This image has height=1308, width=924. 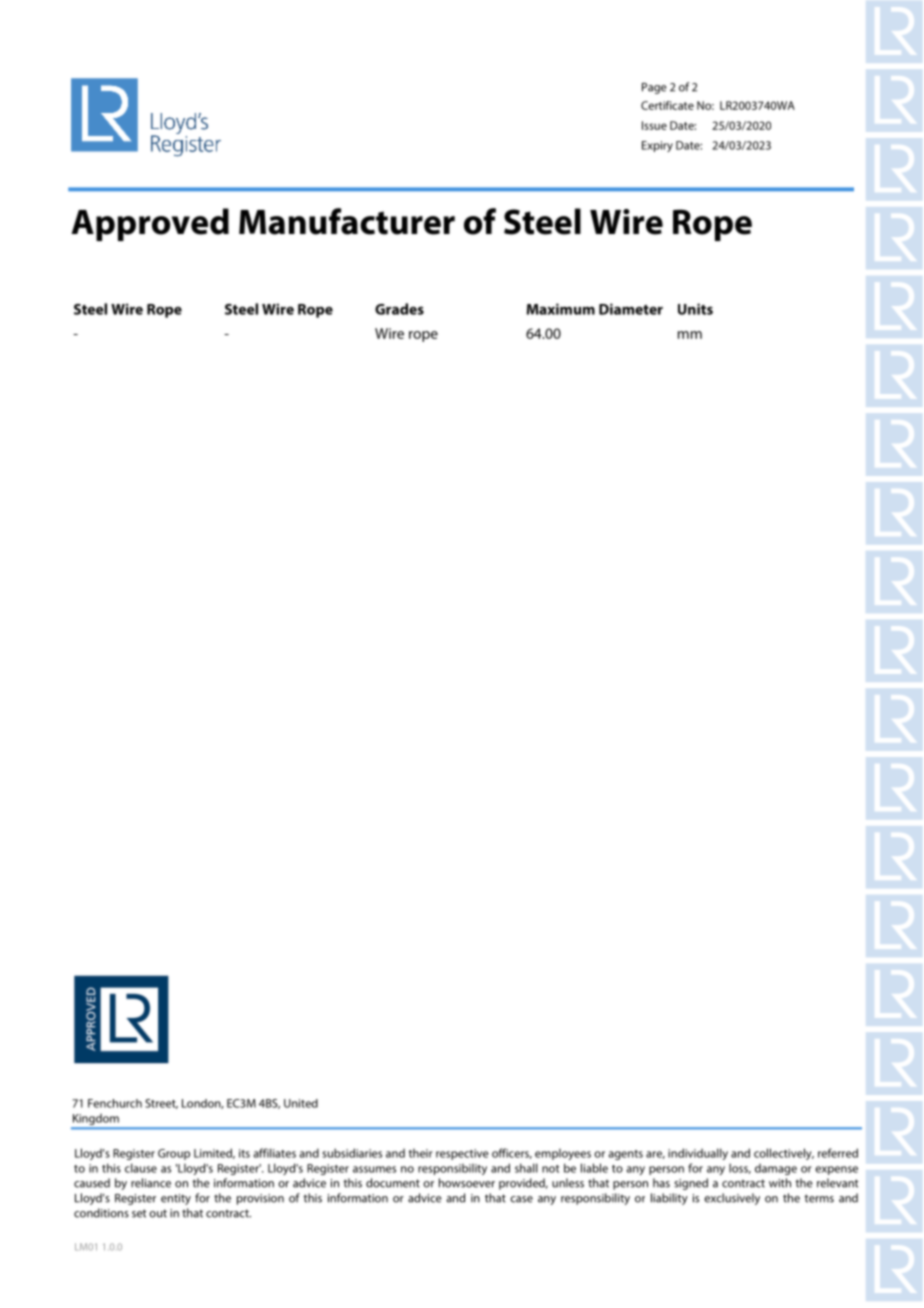 What do you see at coordinates (667, 105) in the image?
I see `Certificate` at bounding box center [667, 105].
